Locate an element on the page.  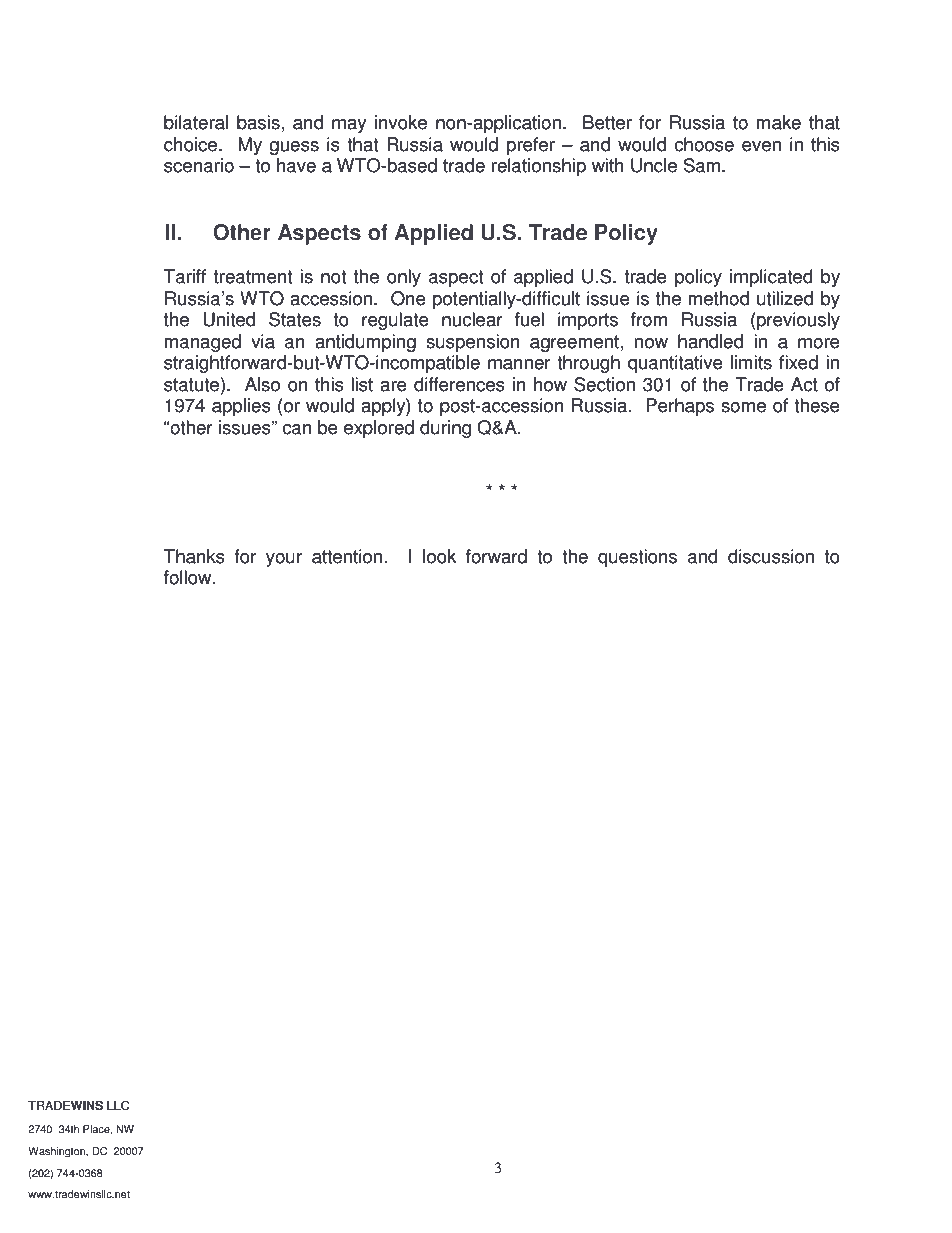
basis is located at coordinates (258, 122).
